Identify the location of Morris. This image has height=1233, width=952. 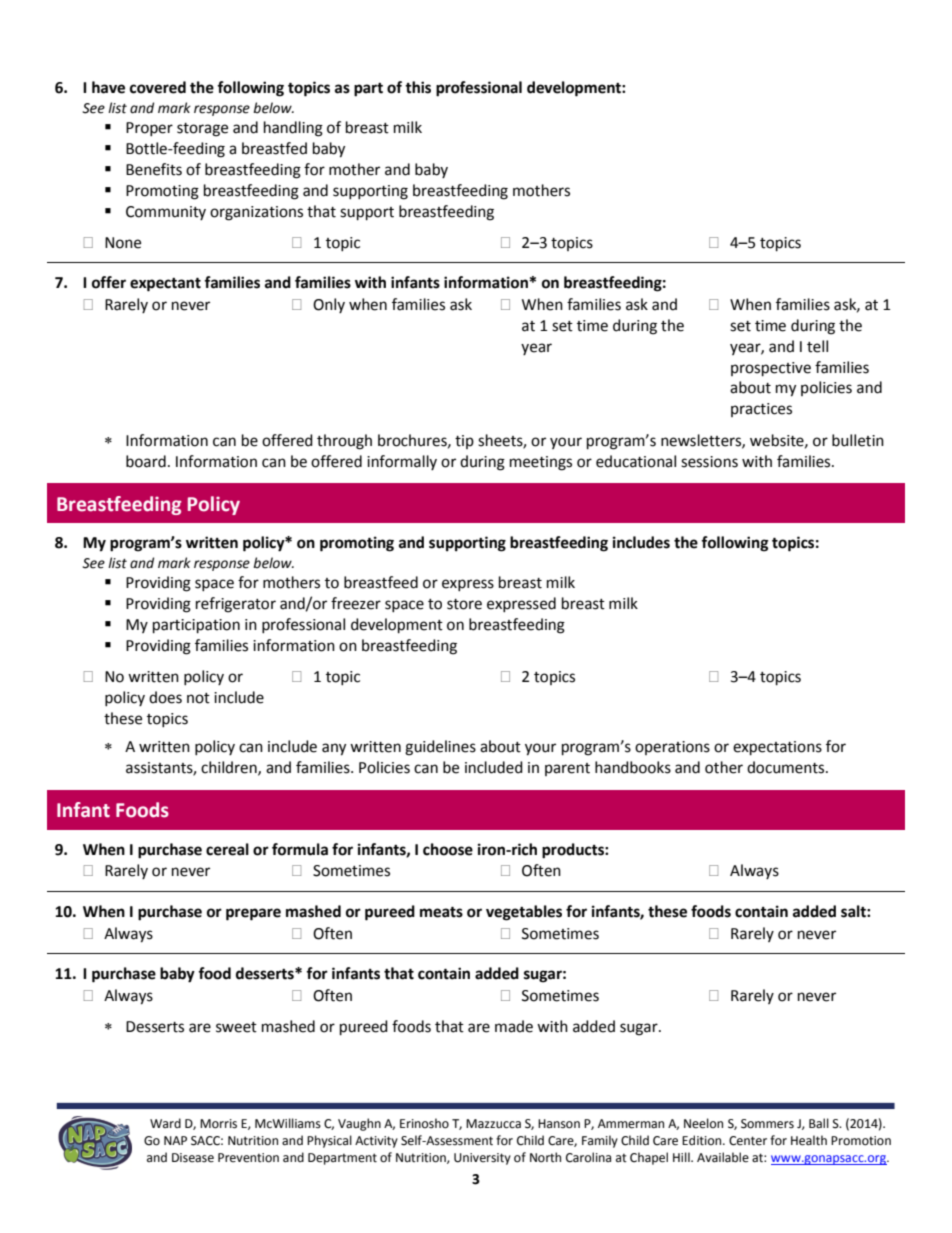
(218, 1124).
